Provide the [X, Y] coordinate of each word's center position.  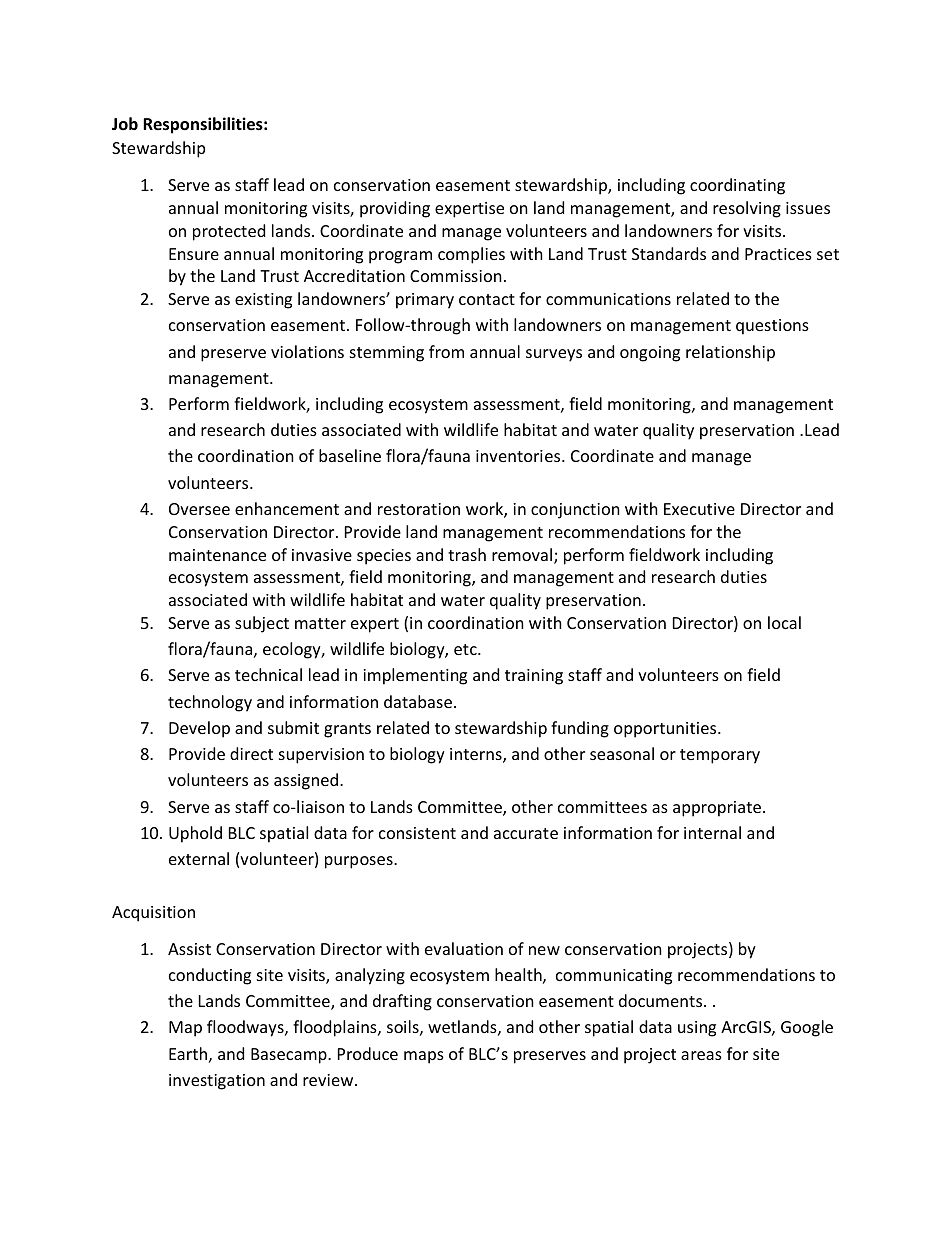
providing [395, 209]
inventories [519, 456]
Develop [199, 729]
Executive [699, 509]
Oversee [199, 509]
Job [125, 124]
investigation [217, 1082]
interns [477, 755]
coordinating [737, 186]
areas [701, 1055]
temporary [720, 756]
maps [424, 1057]
